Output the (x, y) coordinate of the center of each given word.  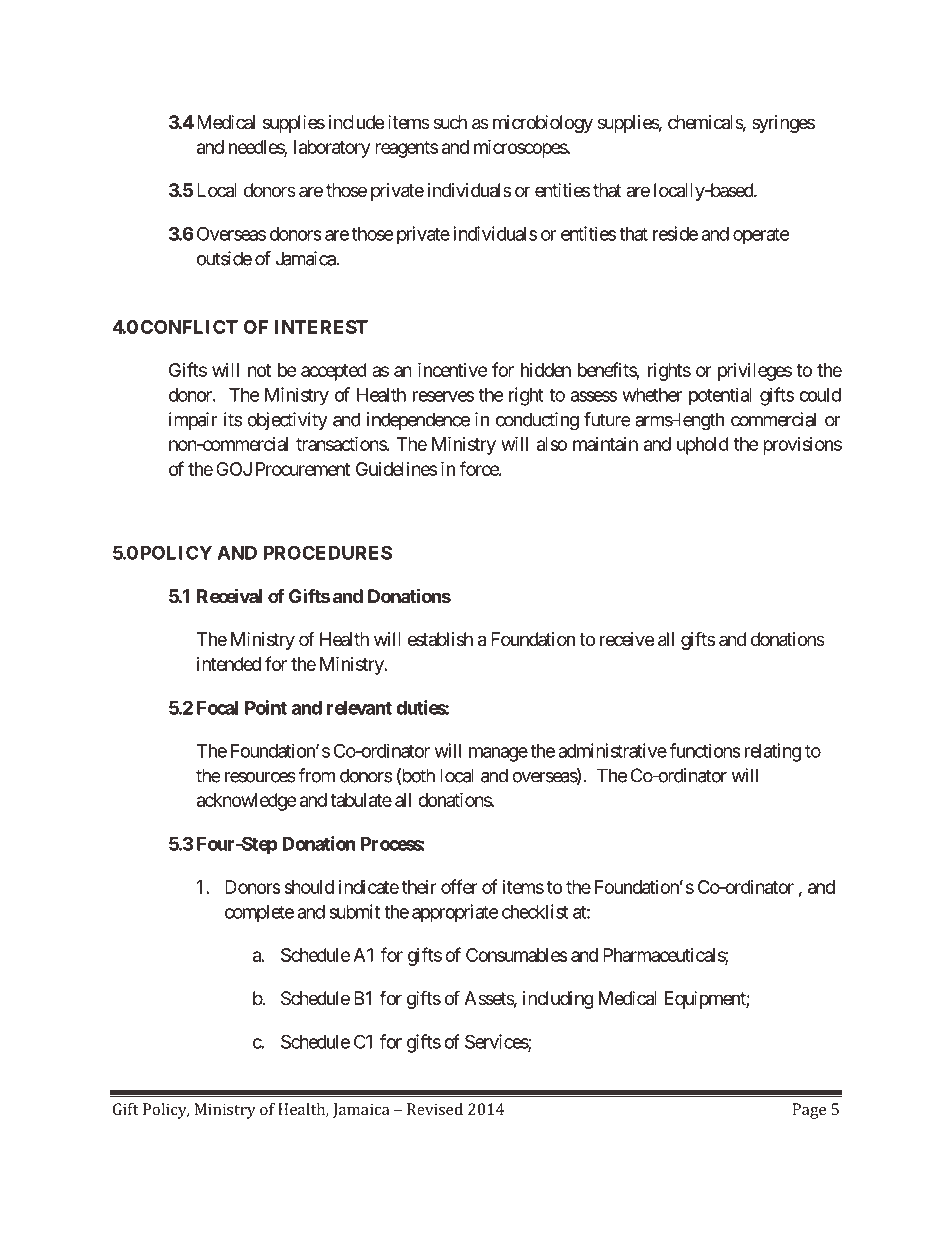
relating (773, 752)
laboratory (332, 149)
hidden (546, 370)
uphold (703, 446)
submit (354, 911)
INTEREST (321, 327)
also (552, 444)
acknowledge (246, 802)
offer (459, 886)
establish (440, 639)
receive (627, 639)
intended (229, 664)
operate (761, 236)
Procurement (303, 469)
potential (720, 396)
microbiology (543, 124)
